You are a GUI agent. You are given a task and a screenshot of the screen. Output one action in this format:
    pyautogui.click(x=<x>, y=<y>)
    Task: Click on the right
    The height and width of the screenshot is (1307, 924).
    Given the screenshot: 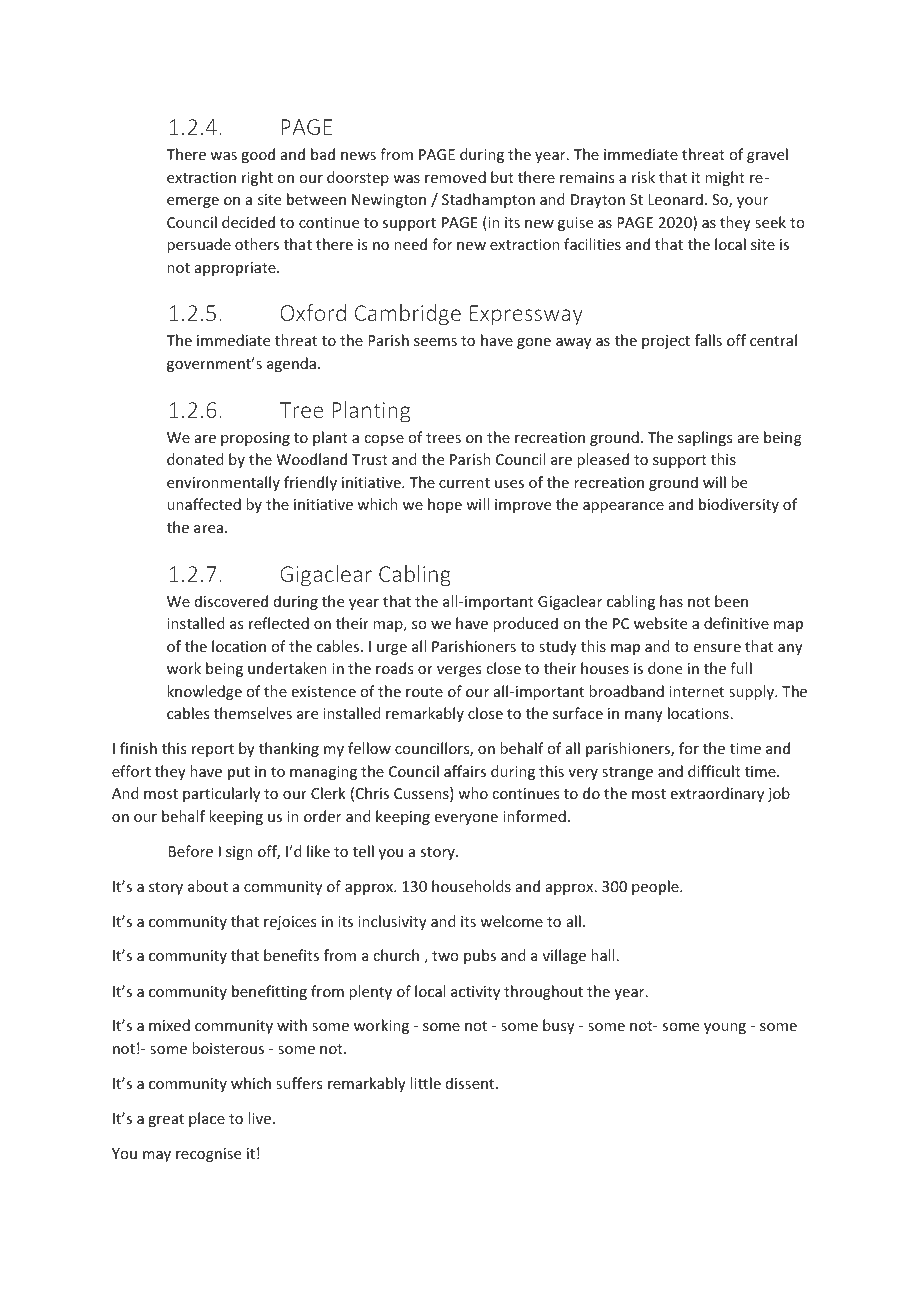 What is the action you would take?
    pyautogui.click(x=257, y=178)
